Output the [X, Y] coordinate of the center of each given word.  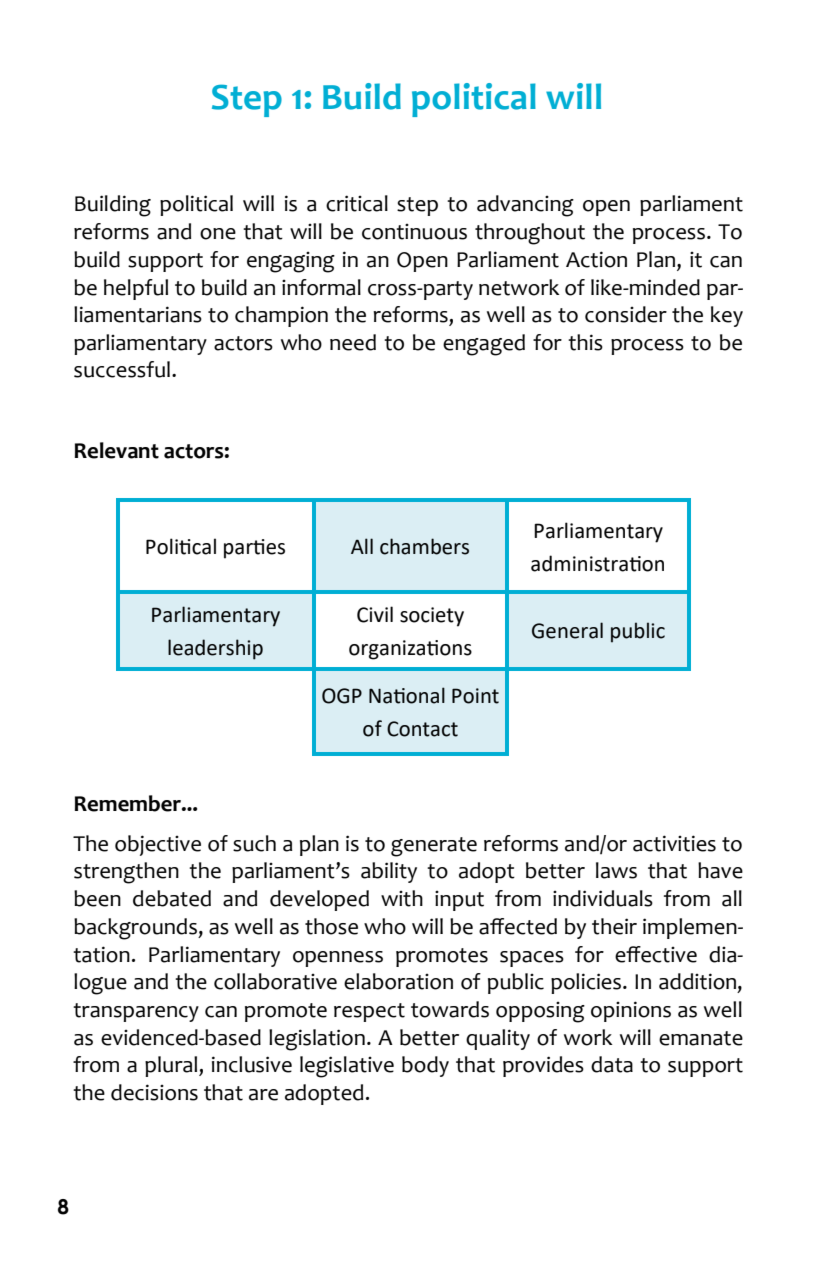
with [402, 898]
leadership [215, 649]
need [353, 342]
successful [122, 369]
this [585, 342]
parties [254, 549]
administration [597, 563]
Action [596, 259]
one [218, 234]
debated [172, 898]
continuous [414, 232]
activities [674, 843]
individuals [603, 898]
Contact [422, 729]
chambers [424, 546]
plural [172, 1066]
